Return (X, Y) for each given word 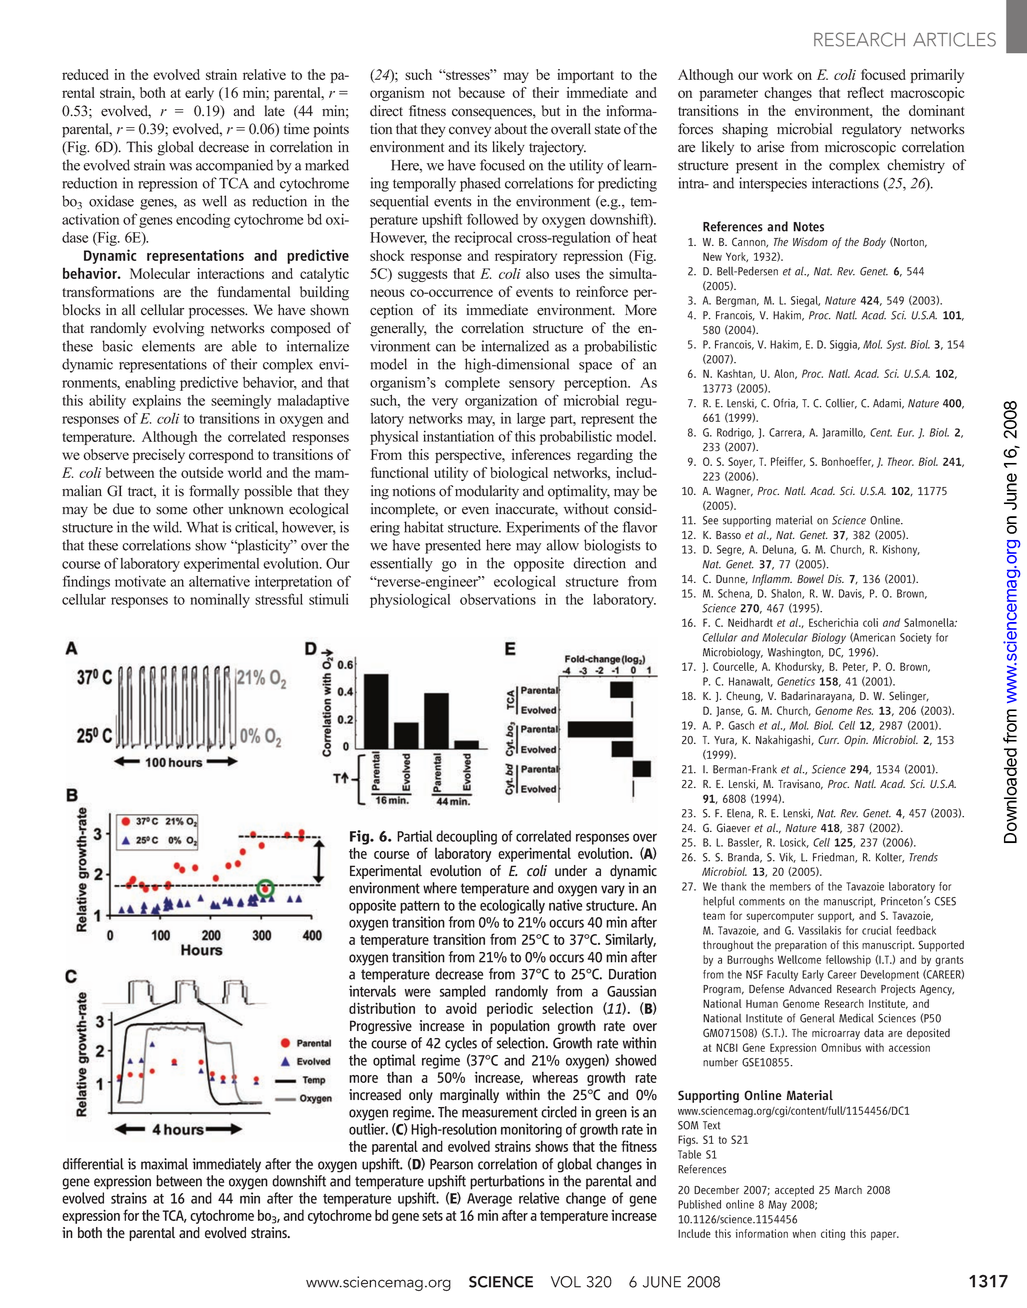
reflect (865, 92)
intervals (372, 991)
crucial (877, 930)
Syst (896, 345)
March (848, 1189)
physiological (410, 600)
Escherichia (833, 622)
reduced (85, 74)
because (482, 92)
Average (489, 1200)
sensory (532, 385)
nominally (220, 601)
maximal (164, 1164)
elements (168, 346)
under (571, 871)
